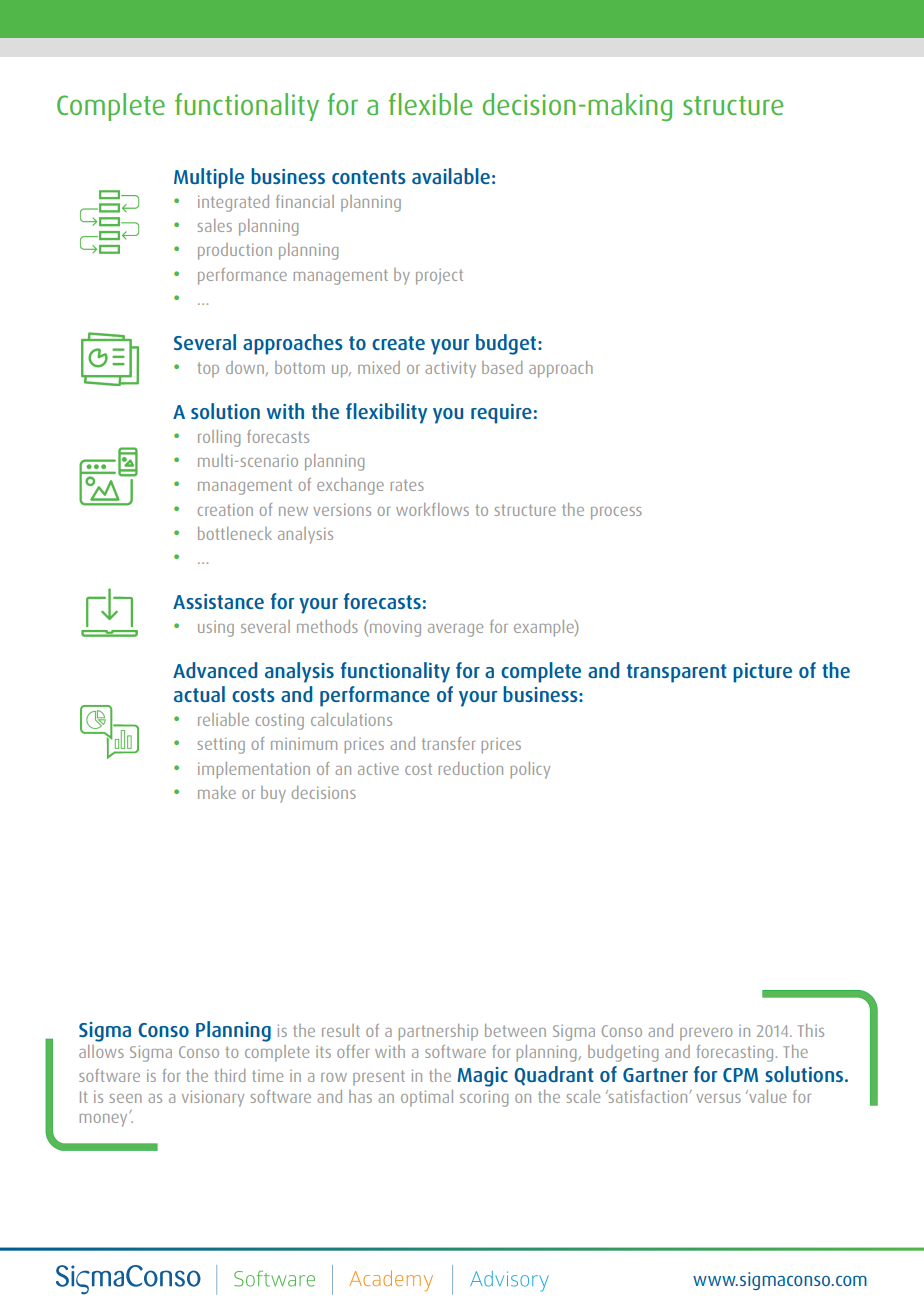 This screenshot has width=924, height=1308. Describe the element at coordinates (762, 673) in the screenshot. I see `picture` at that location.
